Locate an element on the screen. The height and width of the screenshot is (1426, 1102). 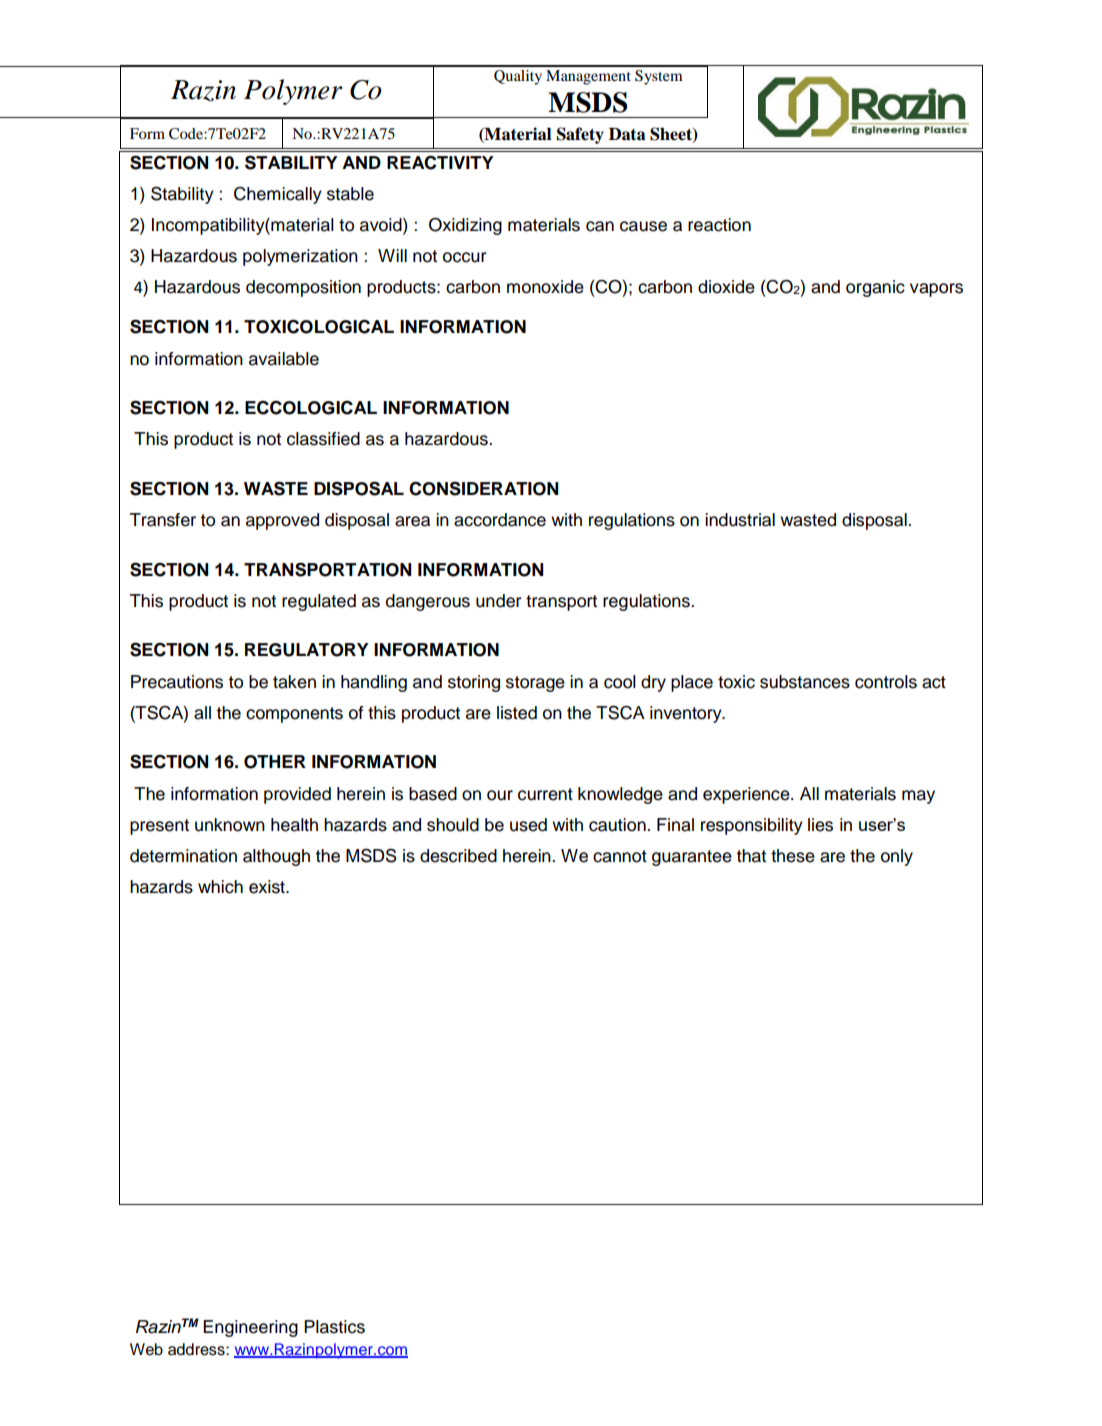
Chemically is located at coordinates (278, 195).
